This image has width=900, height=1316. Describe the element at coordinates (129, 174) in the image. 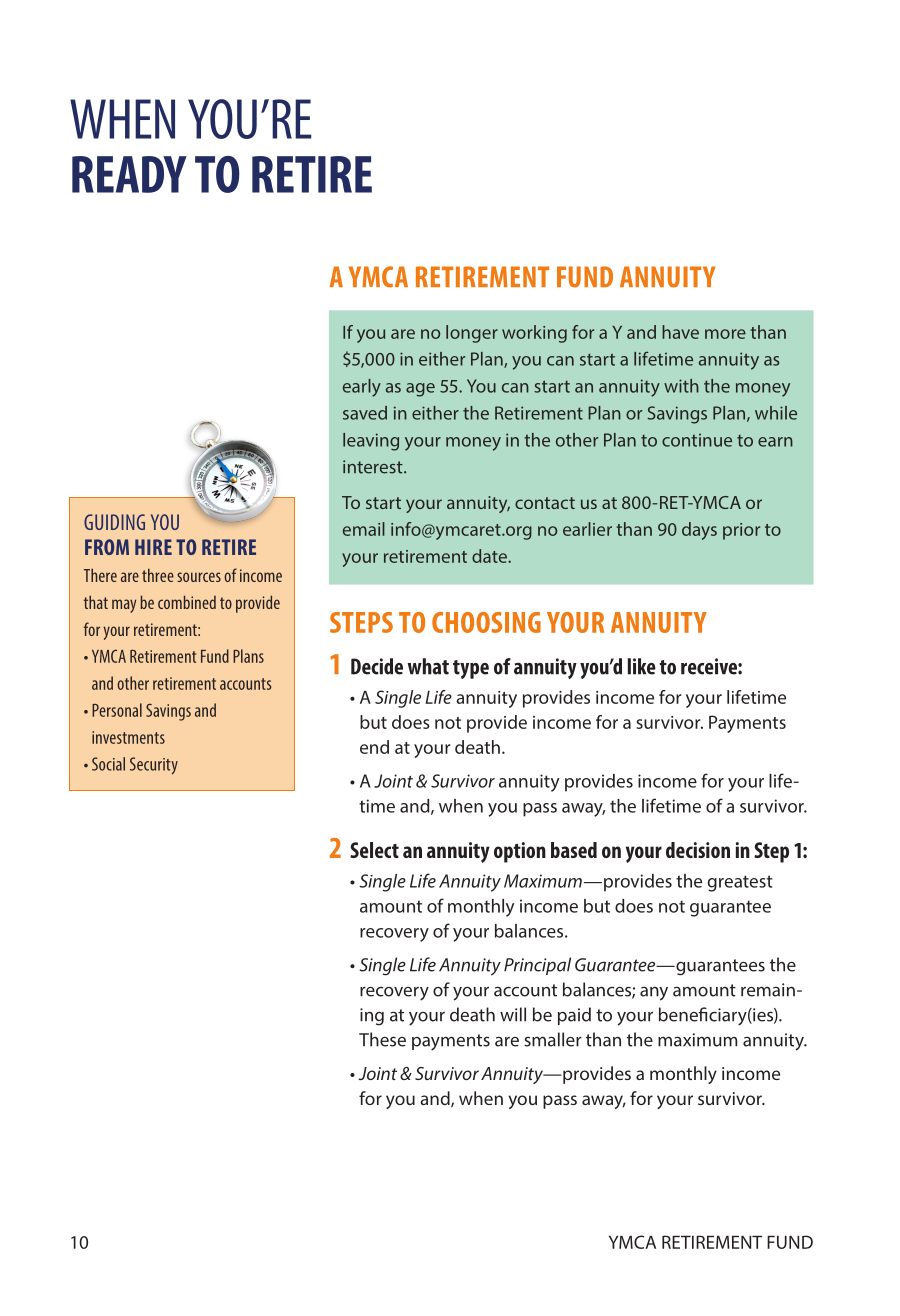

I see `READY` at that location.
